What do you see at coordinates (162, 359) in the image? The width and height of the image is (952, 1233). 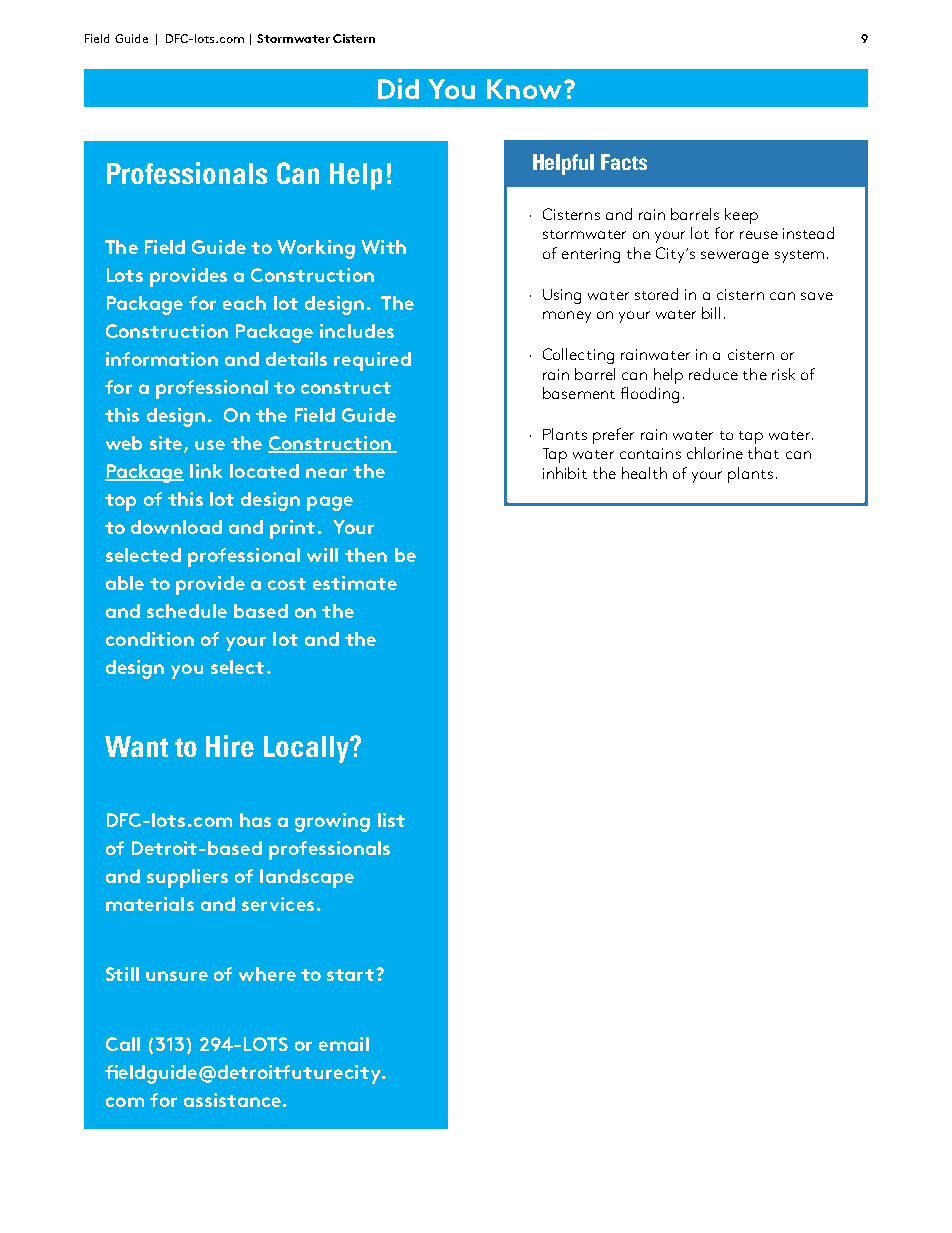 I see `information` at bounding box center [162, 359].
